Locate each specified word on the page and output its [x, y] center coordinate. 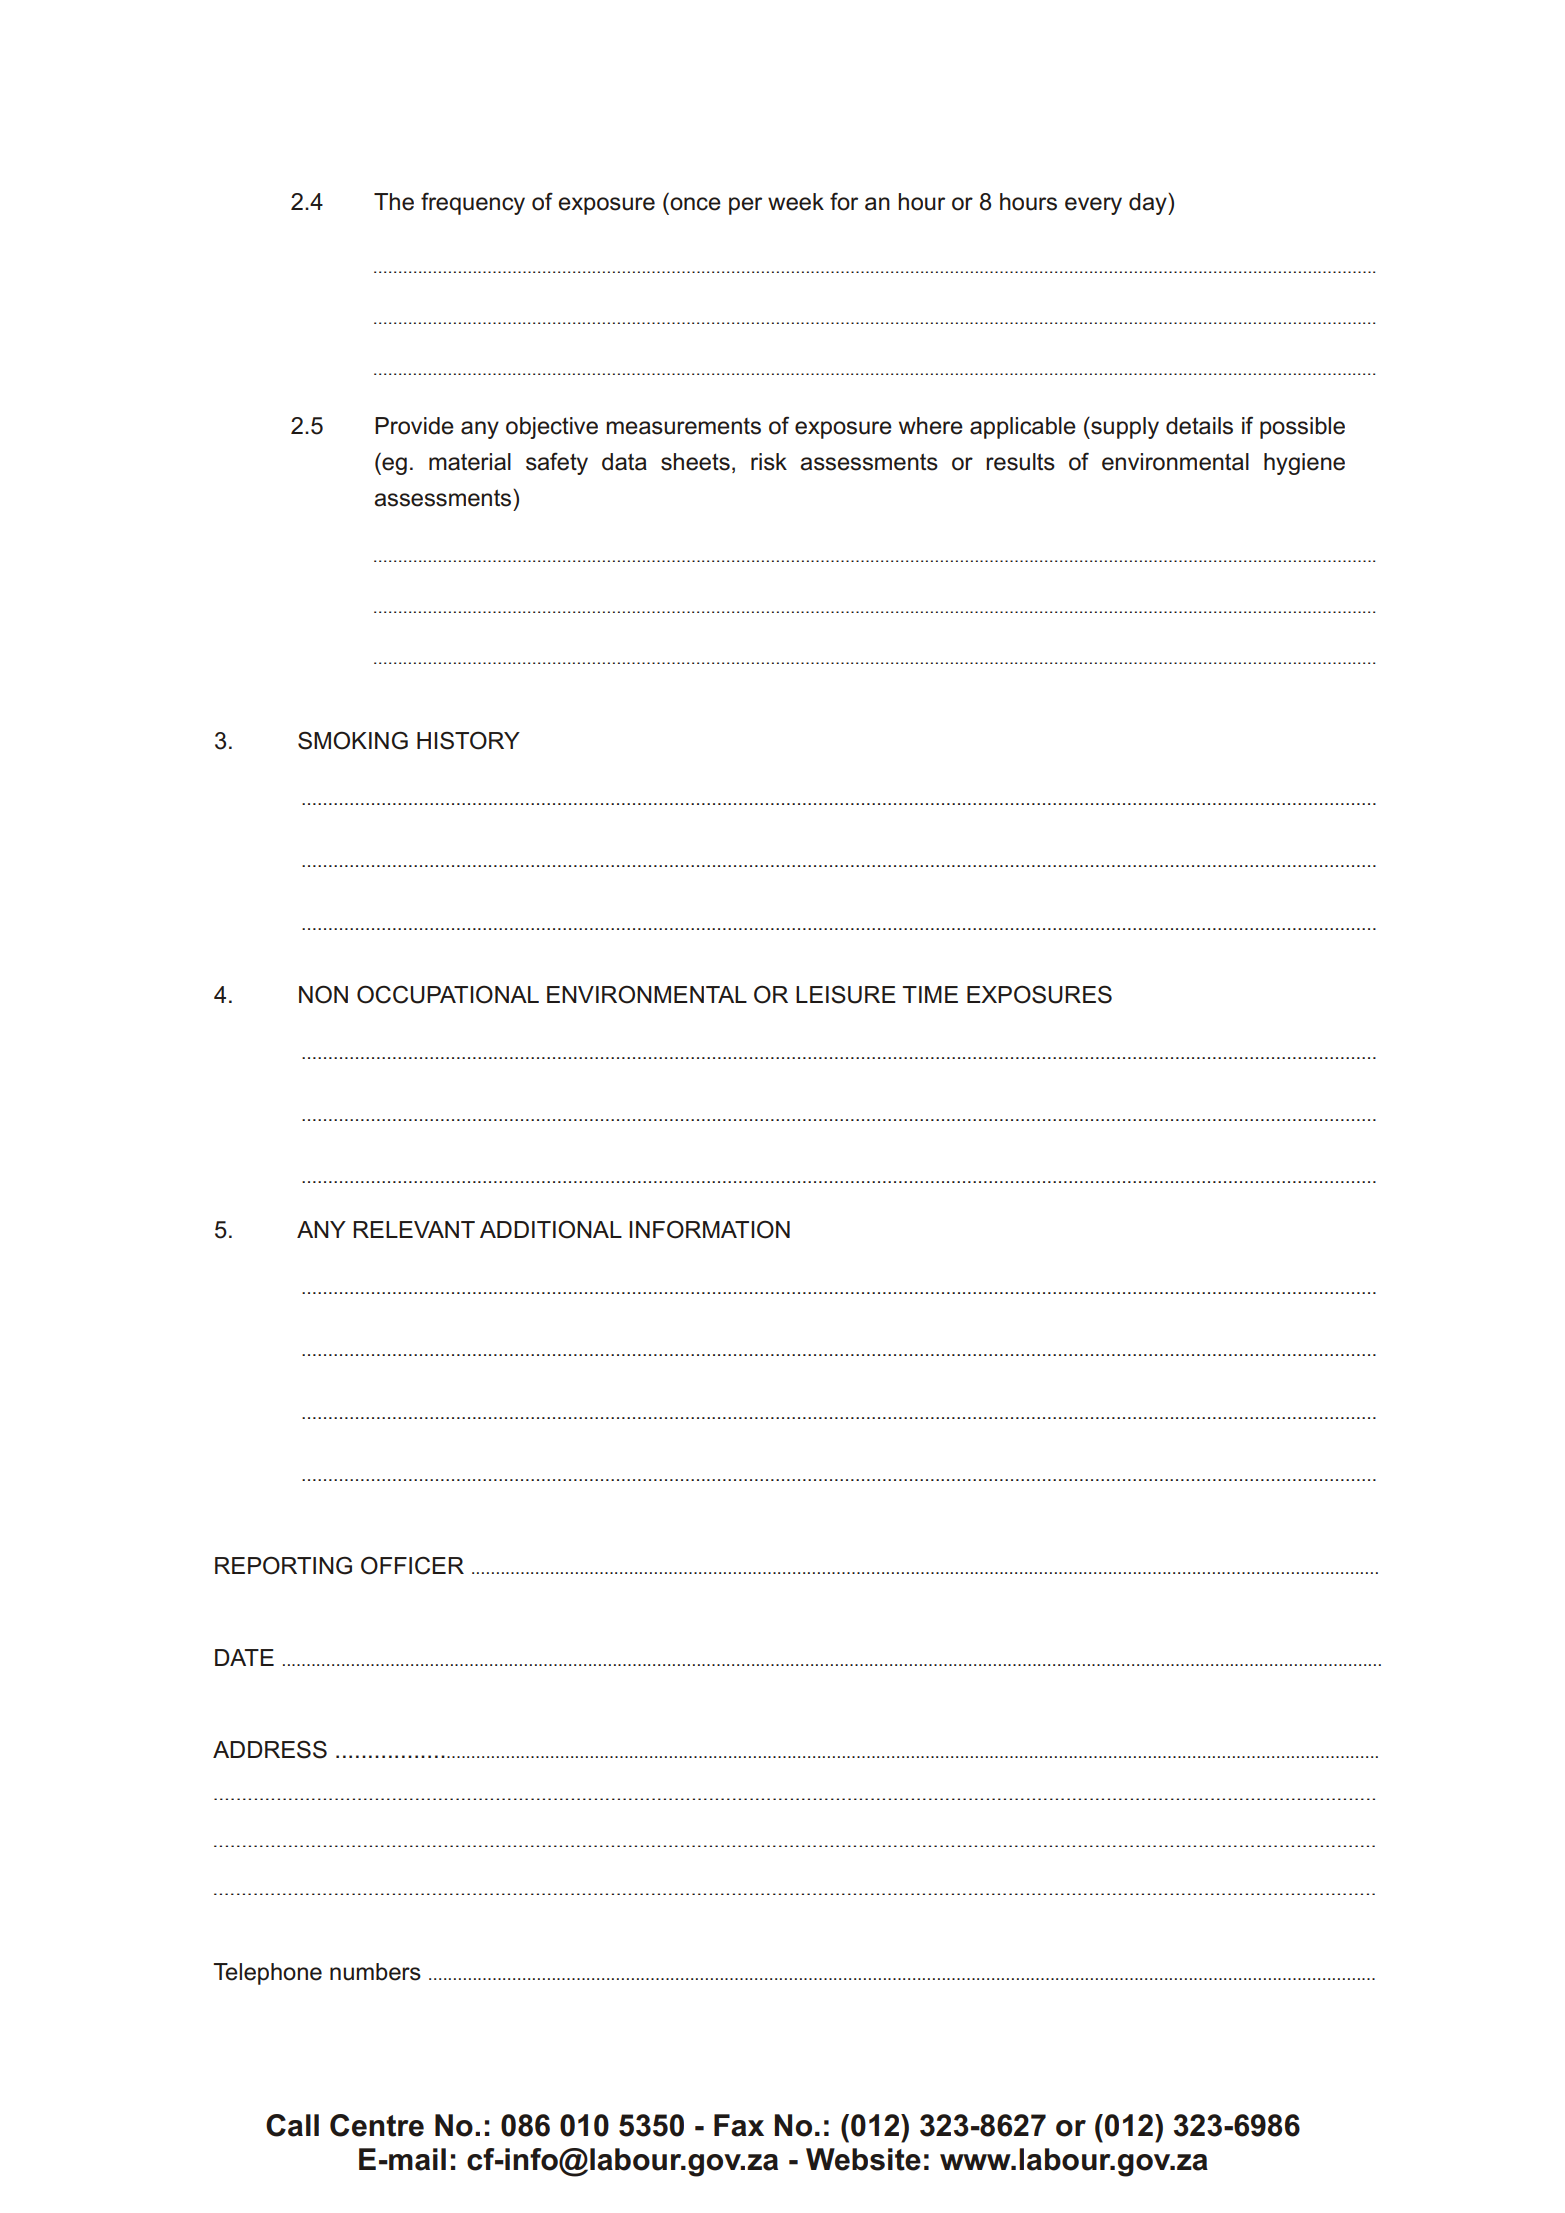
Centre [377, 2125]
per [745, 206]
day [1149, 204]
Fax [739, 2125]
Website [863, 2159]
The [394, 202]
